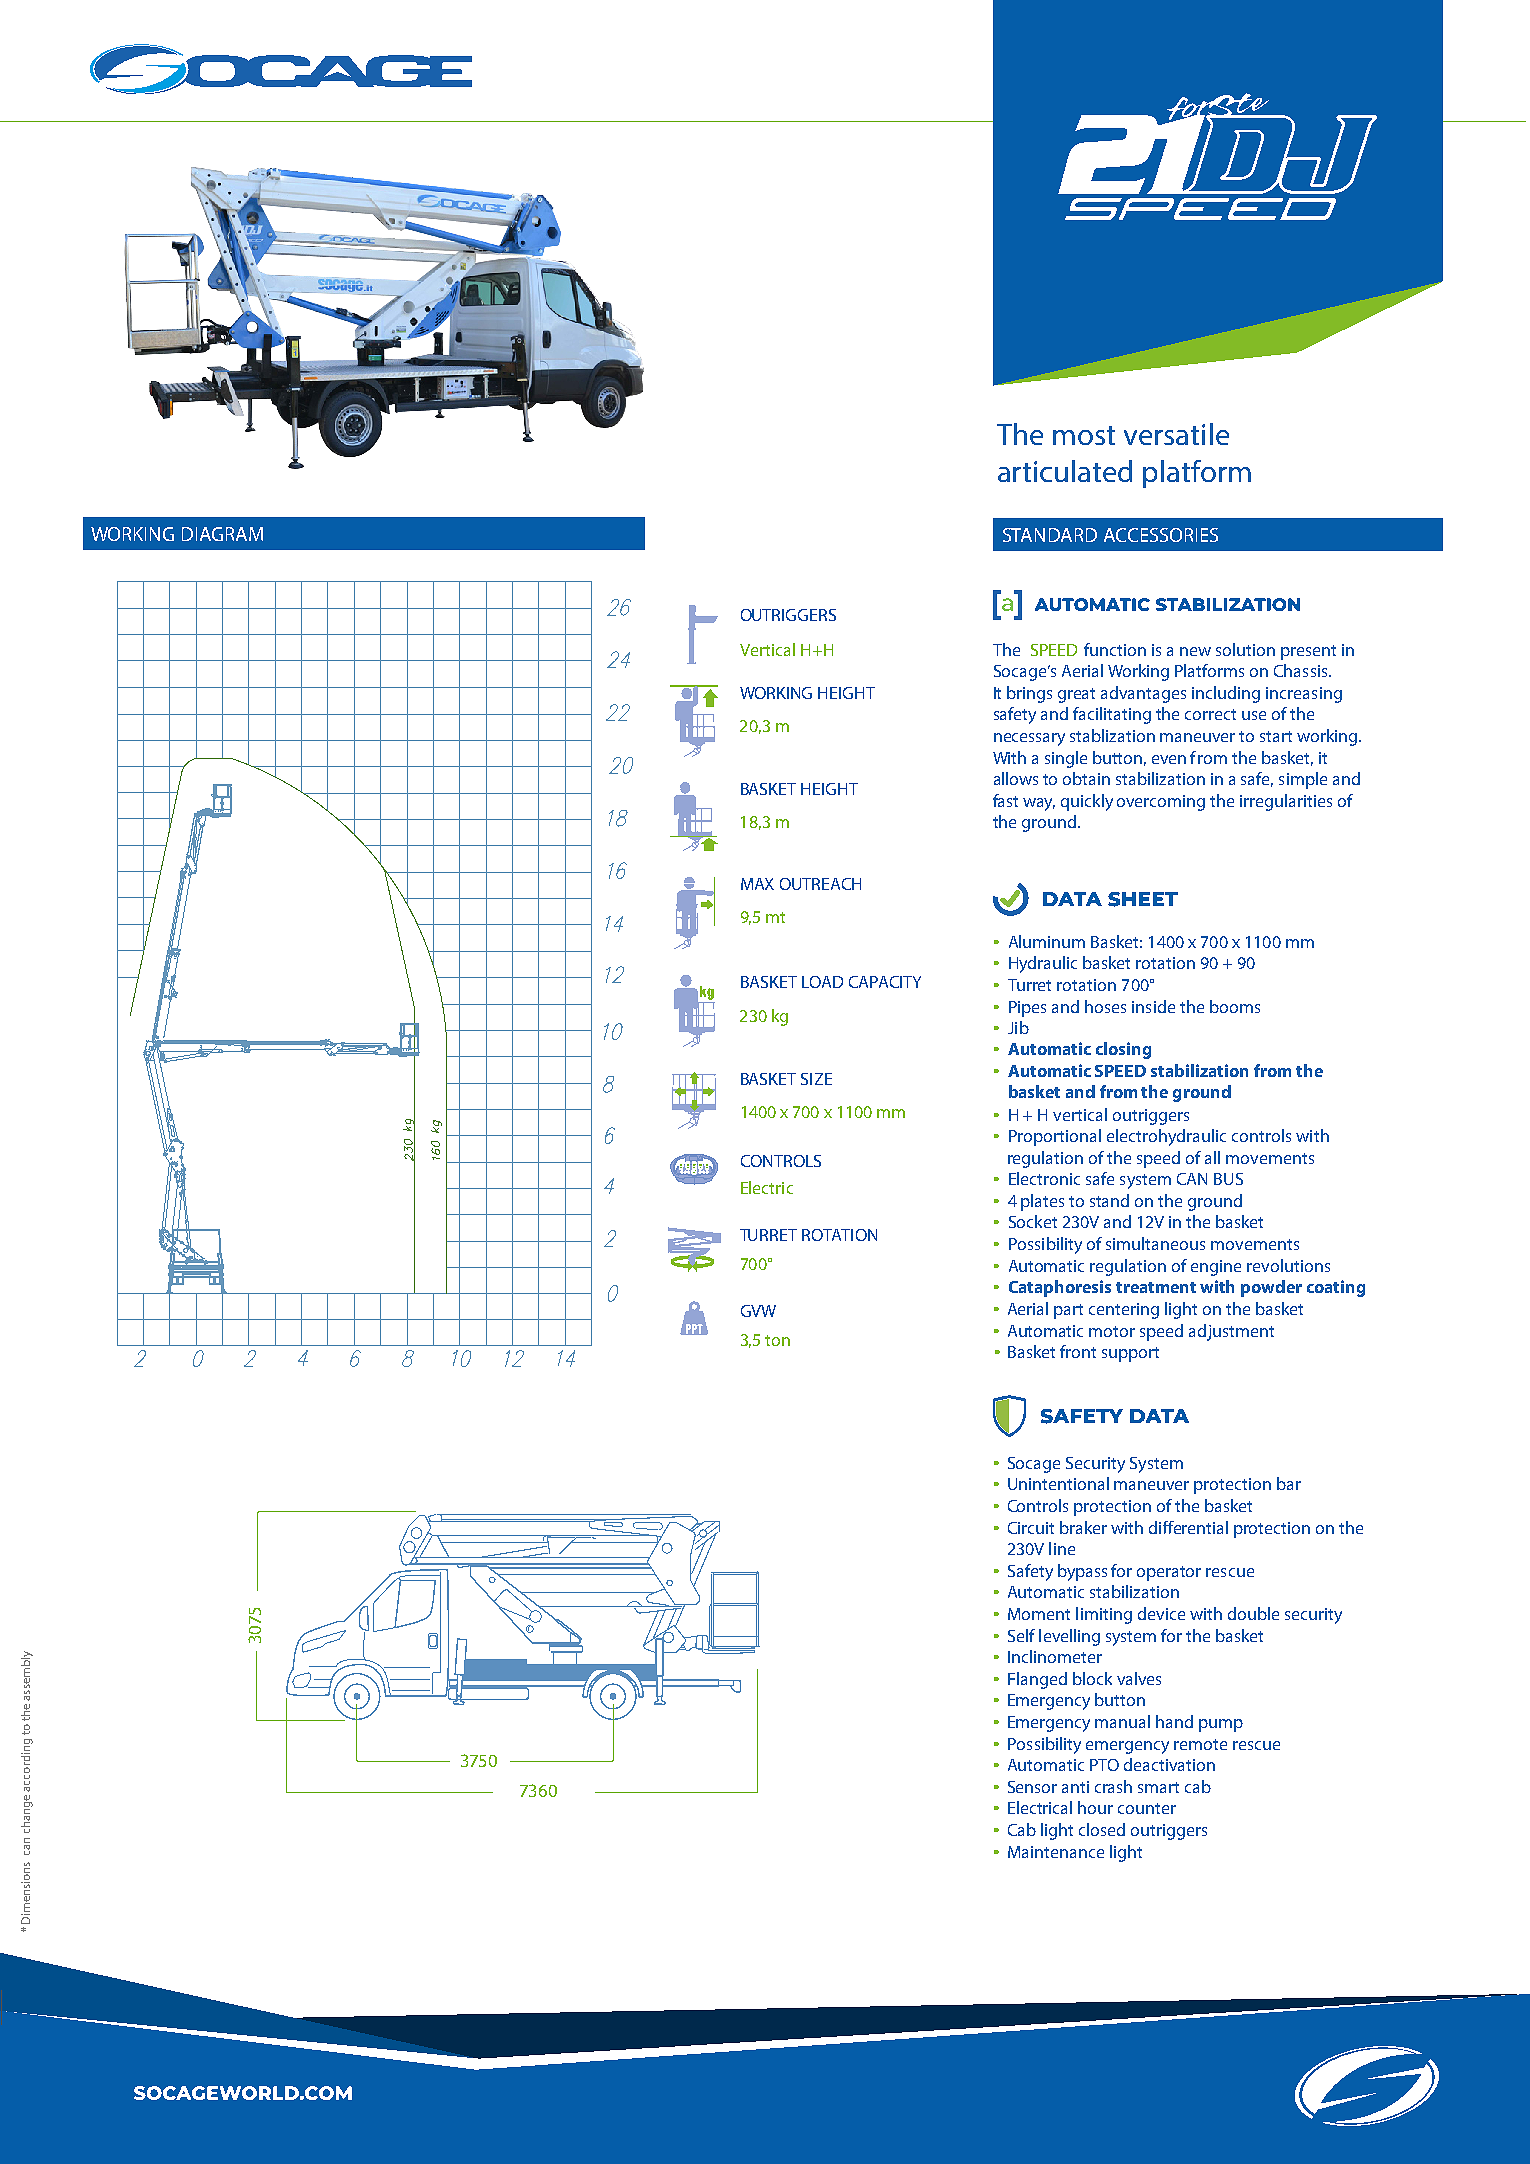 This image has width=1530, height=2164. Describe the element at coordinates (1031, 1528) in the image. I see `Circuit` at that location.
